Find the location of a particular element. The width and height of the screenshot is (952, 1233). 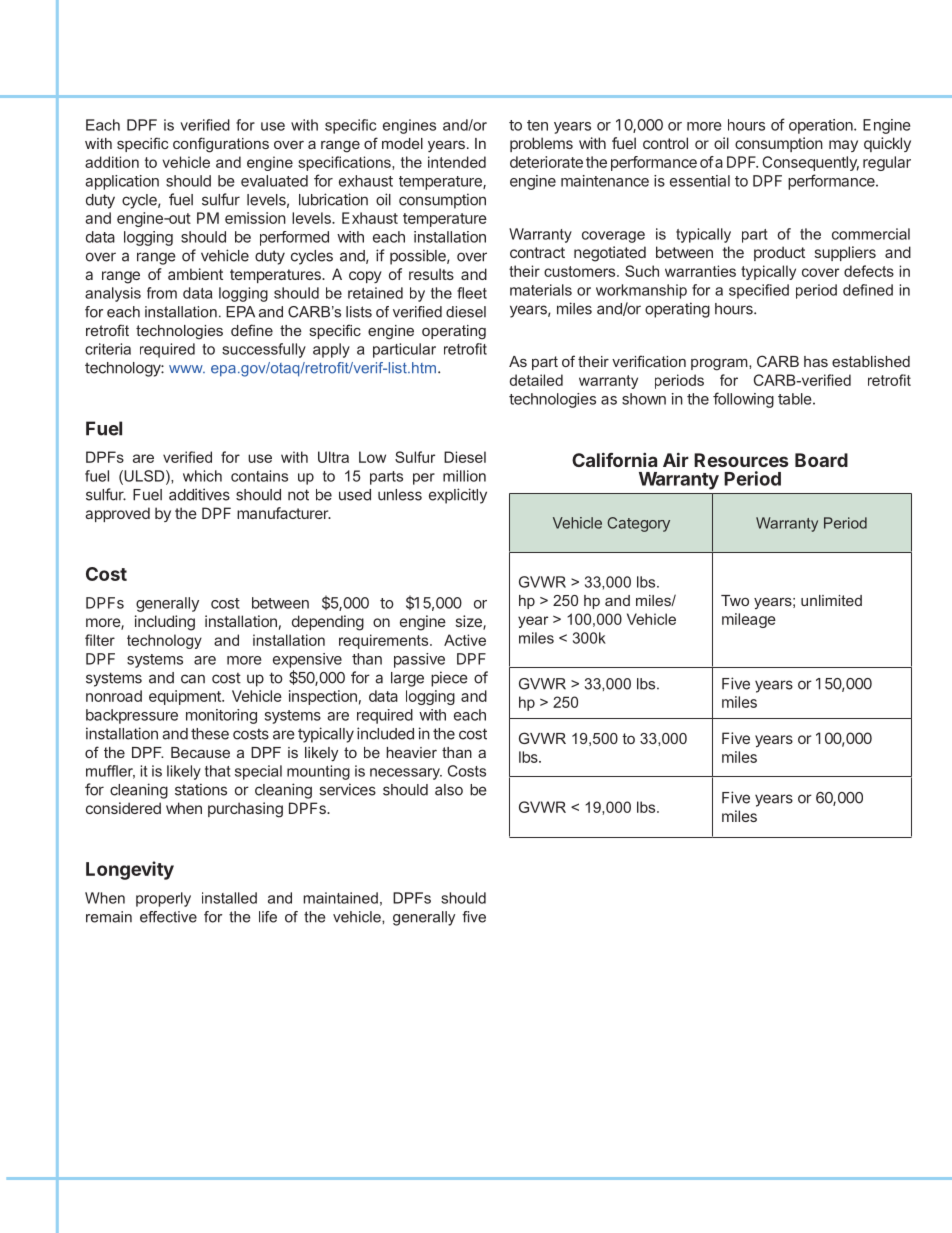

also is located at coordinates (449, 790).
